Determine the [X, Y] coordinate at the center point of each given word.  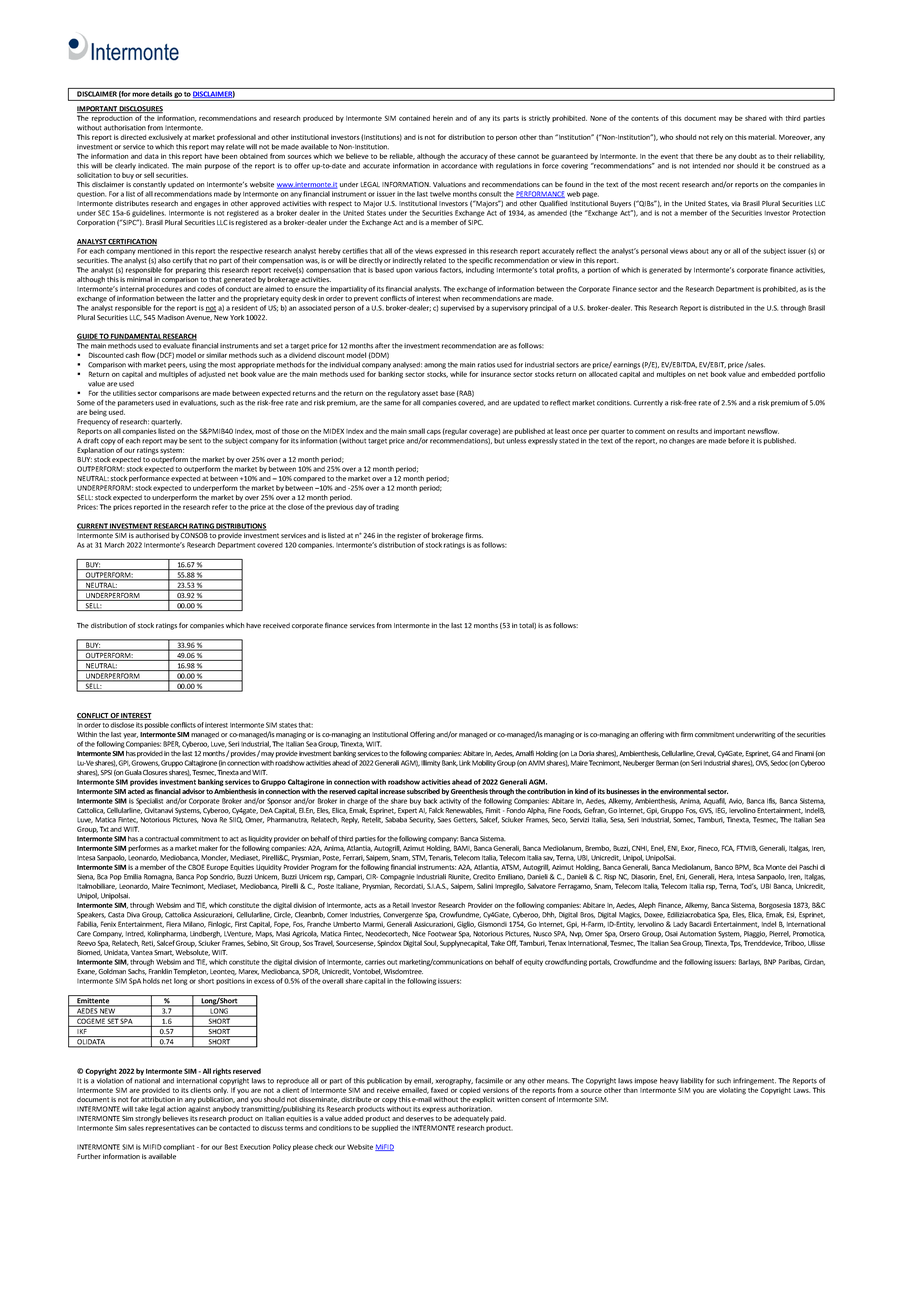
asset [430, 393]
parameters [136, 404]
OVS [762, 763]
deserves [420, 1118]
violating [732, 1091]
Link [465, 763]
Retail [401, 905]
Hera [726, 877]
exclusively [165, 137]
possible [157, 725]
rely [717, 137]
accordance [458, 164]
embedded [778, 374]
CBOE [196, 867]
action [176, 1109]
